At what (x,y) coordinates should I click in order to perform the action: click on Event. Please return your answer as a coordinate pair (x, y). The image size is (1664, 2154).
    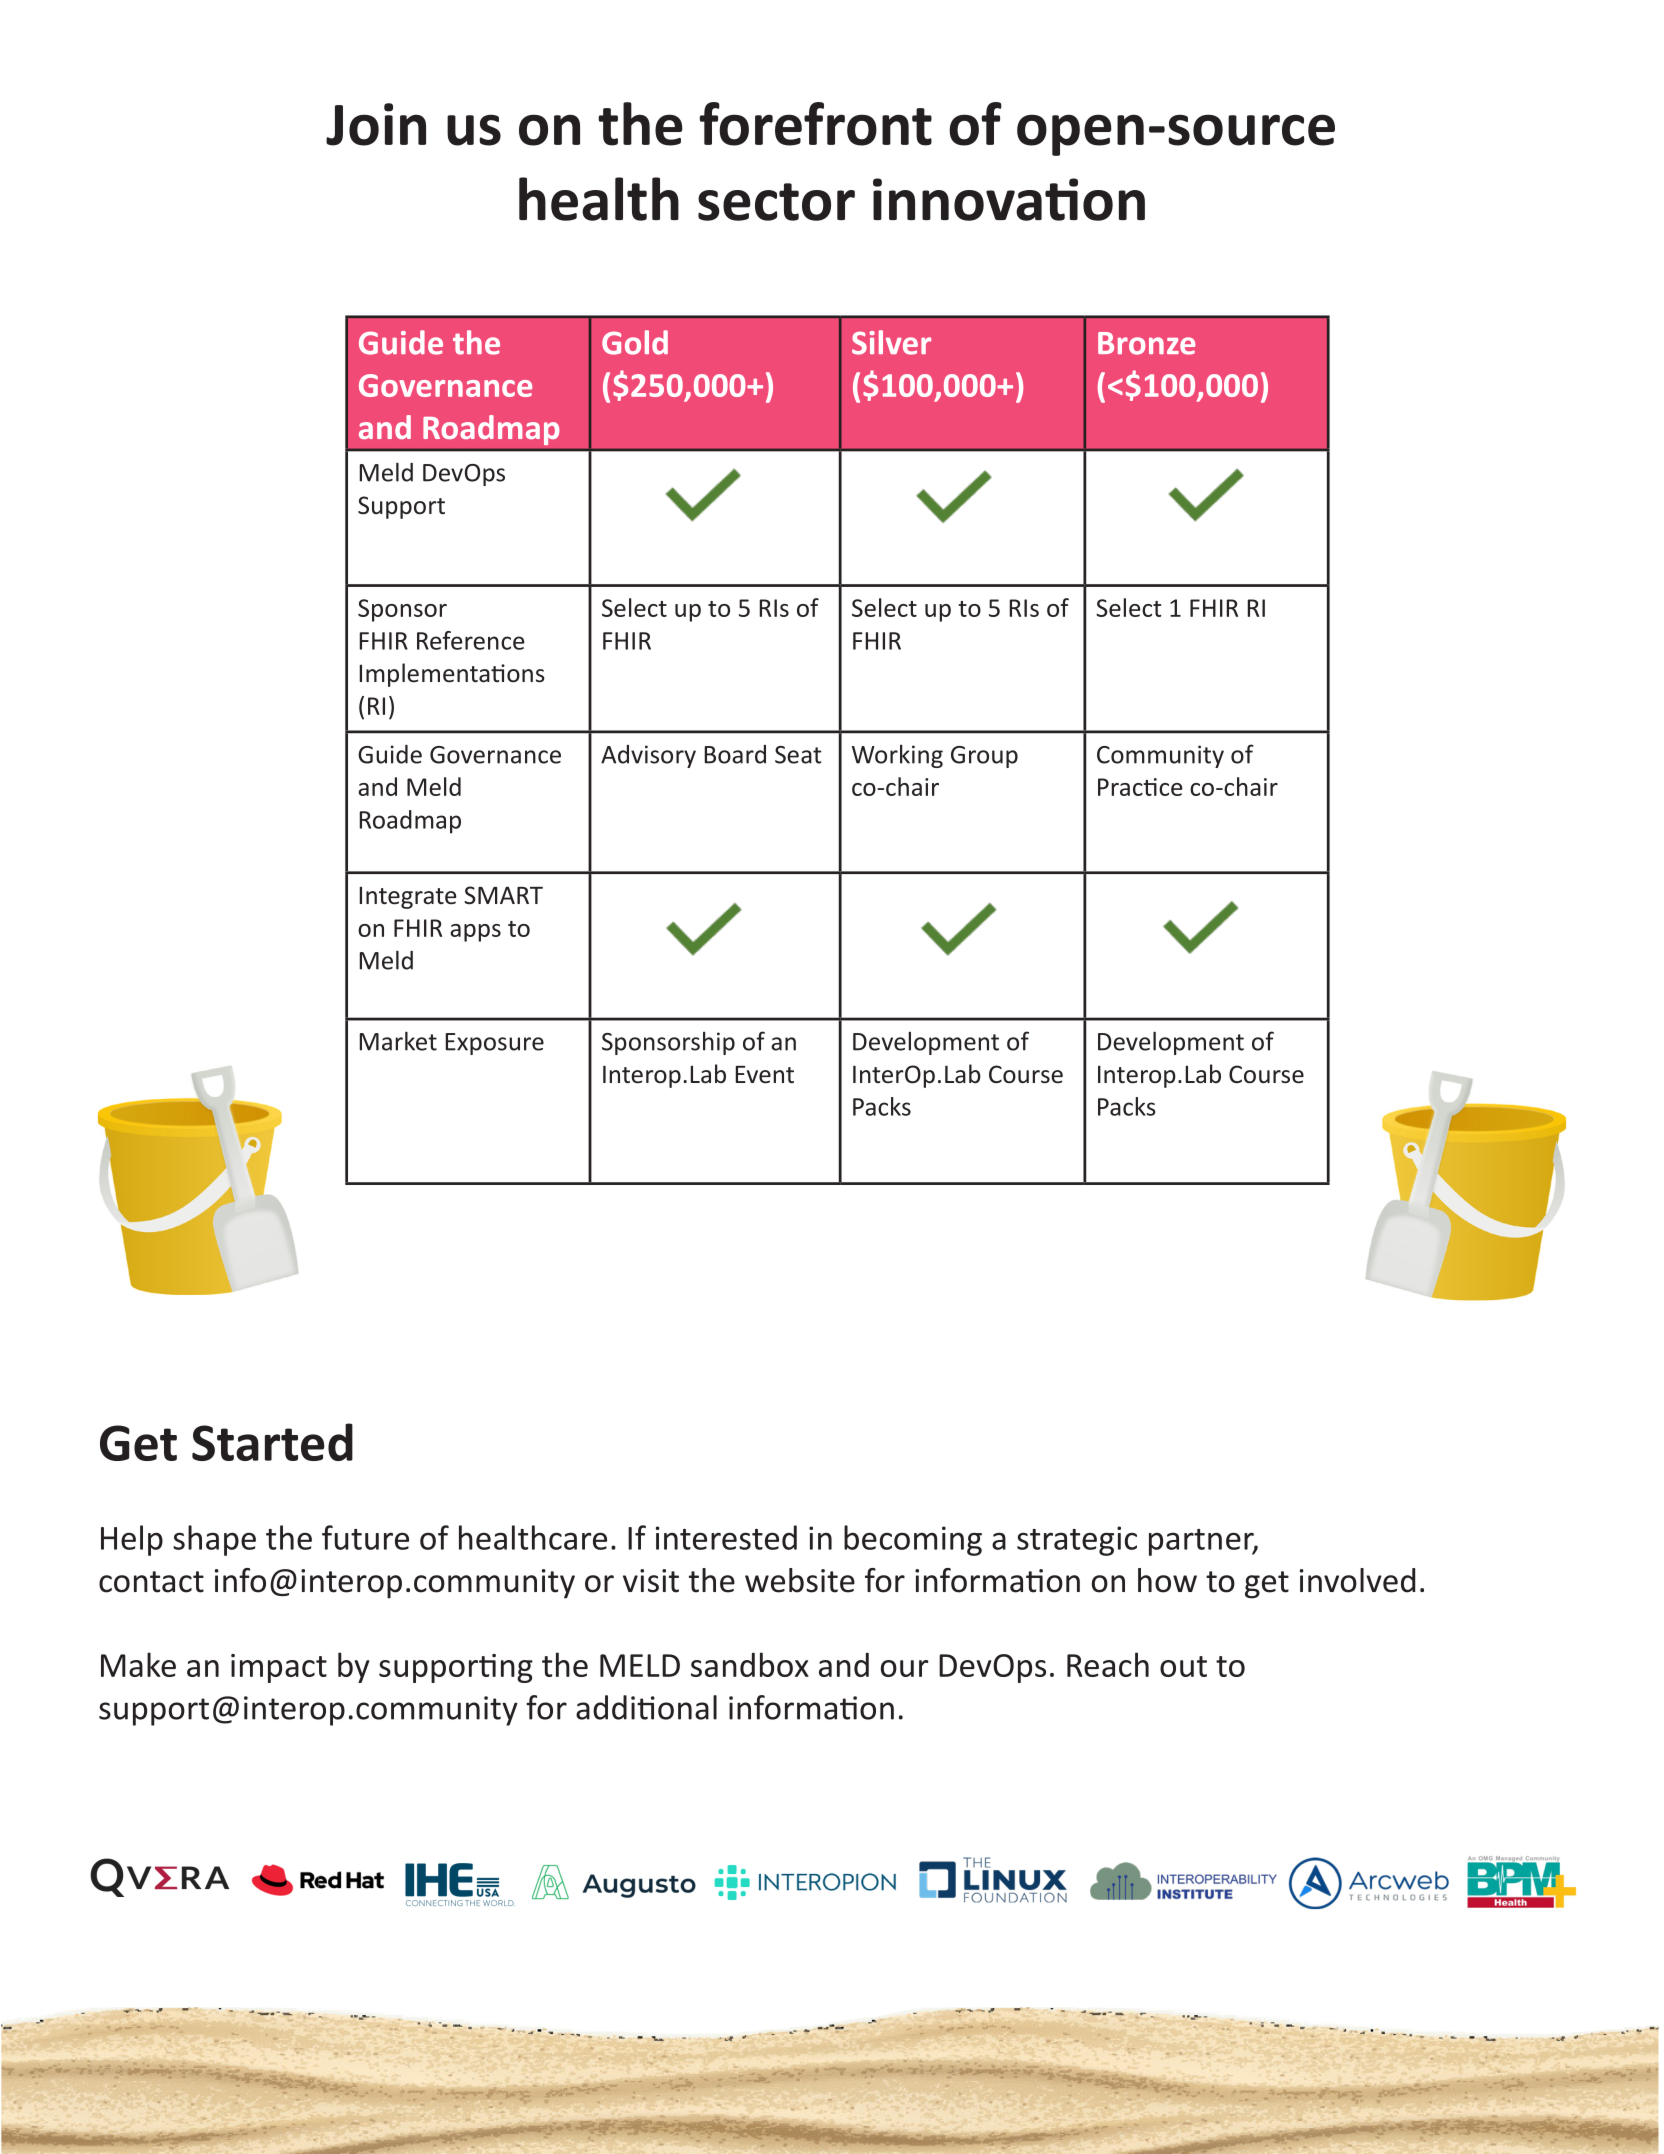
    Looking at the image, I should click on (764, 1075).
